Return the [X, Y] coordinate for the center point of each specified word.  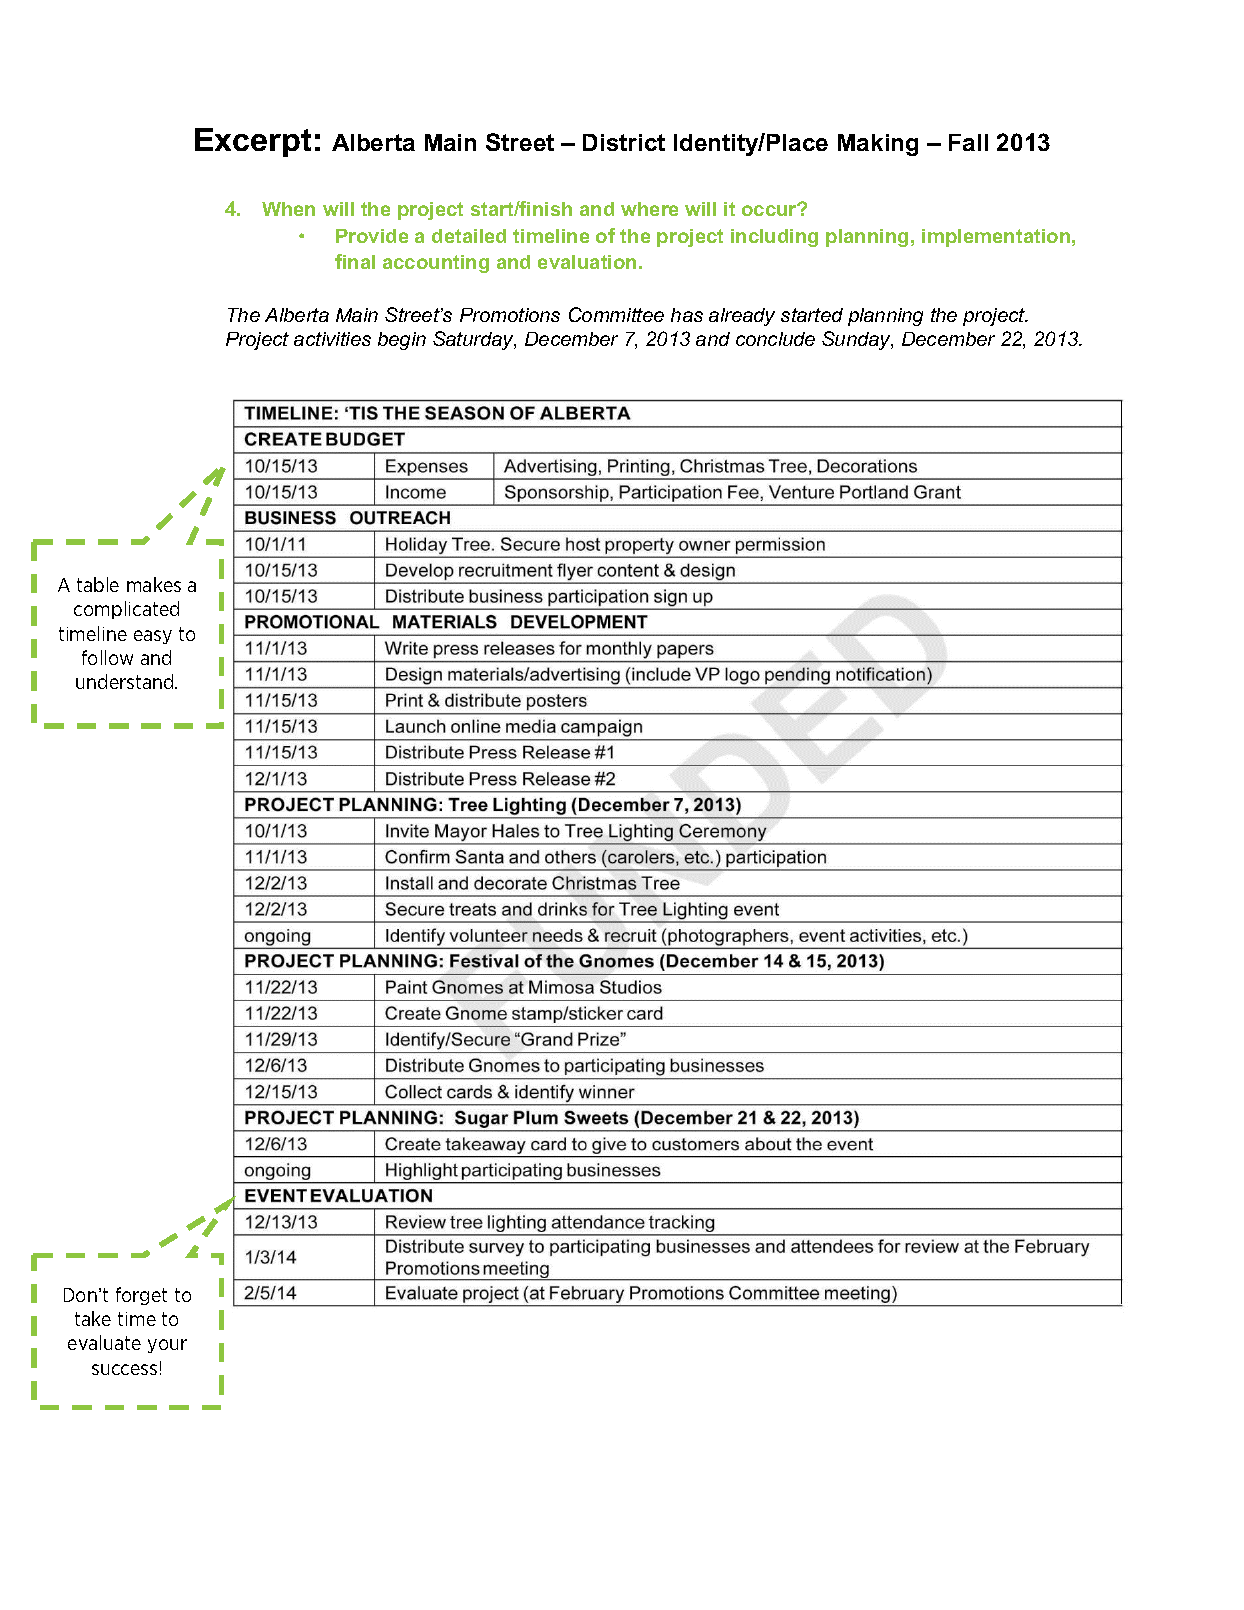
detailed [469, 236]
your [167, 1346]
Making [878, 145]
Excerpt [253, 142]
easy [153, 637]
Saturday [474, 340]
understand [126, 681]
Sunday [857, 340]
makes [154, 584]
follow [107, 657]
